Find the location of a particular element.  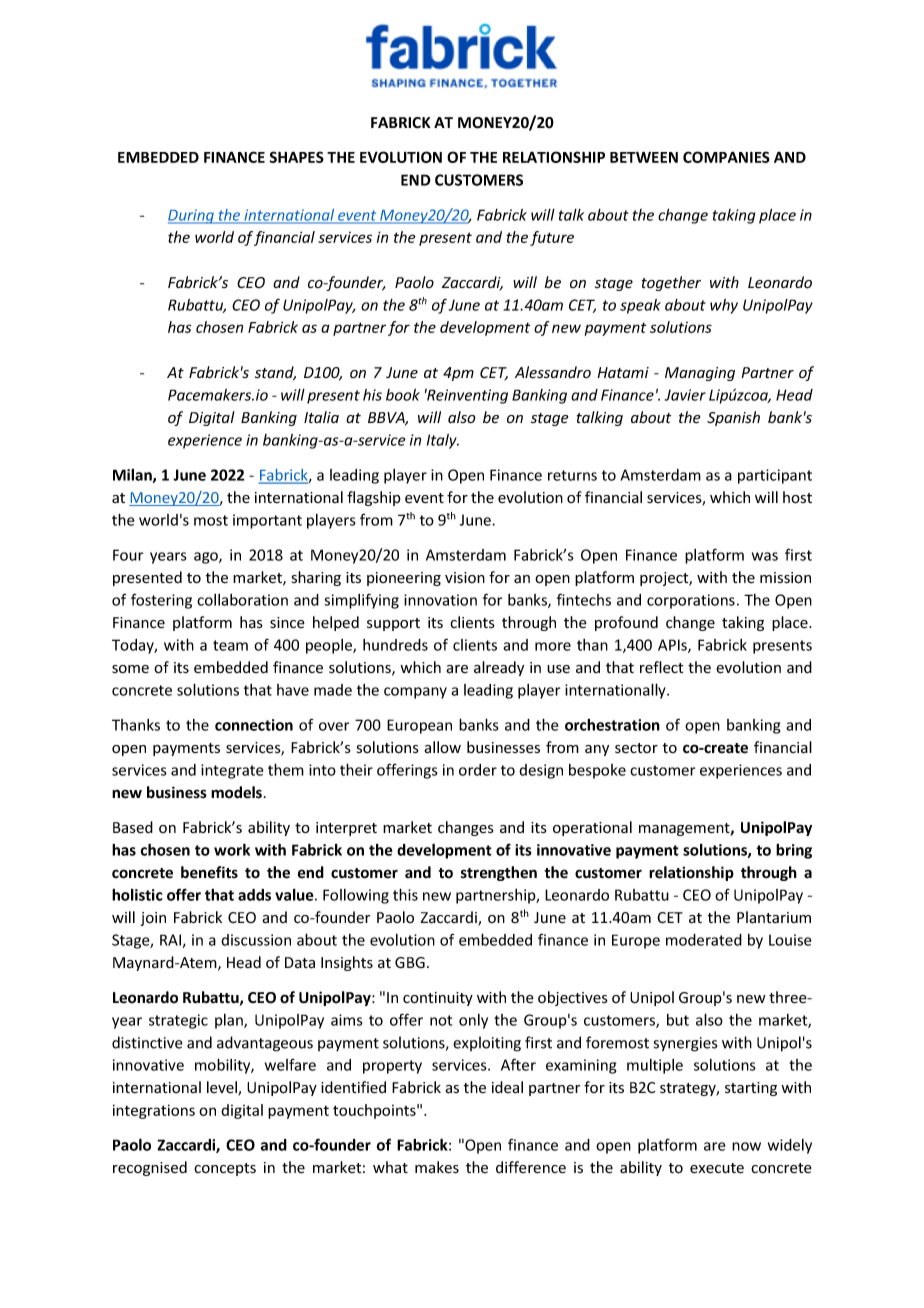

COMPANIES is located at coordinates (726, 157).
